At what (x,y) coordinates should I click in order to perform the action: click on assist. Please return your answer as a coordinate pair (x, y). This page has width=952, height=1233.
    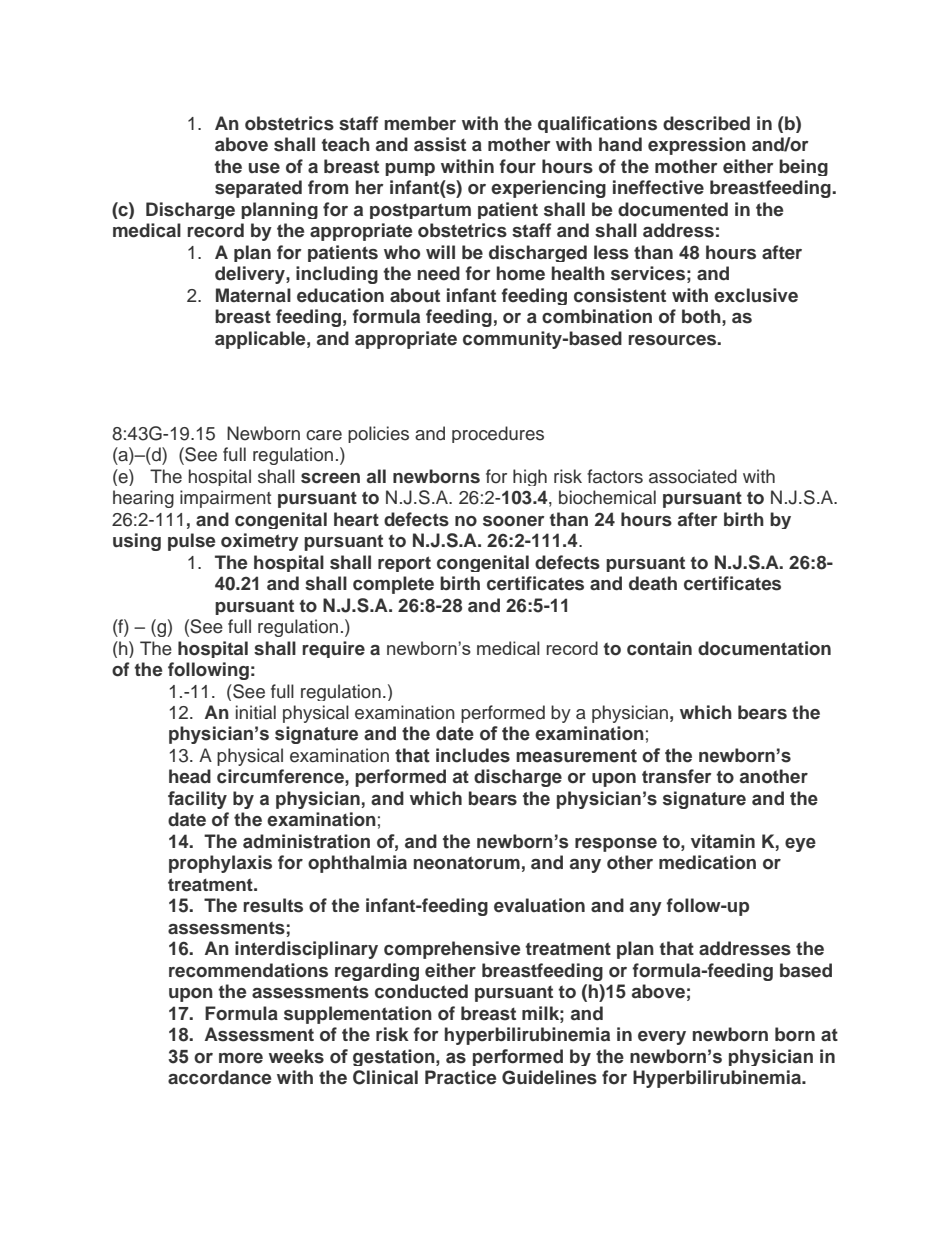
    Looking at the image, I should click on (440, 144).
